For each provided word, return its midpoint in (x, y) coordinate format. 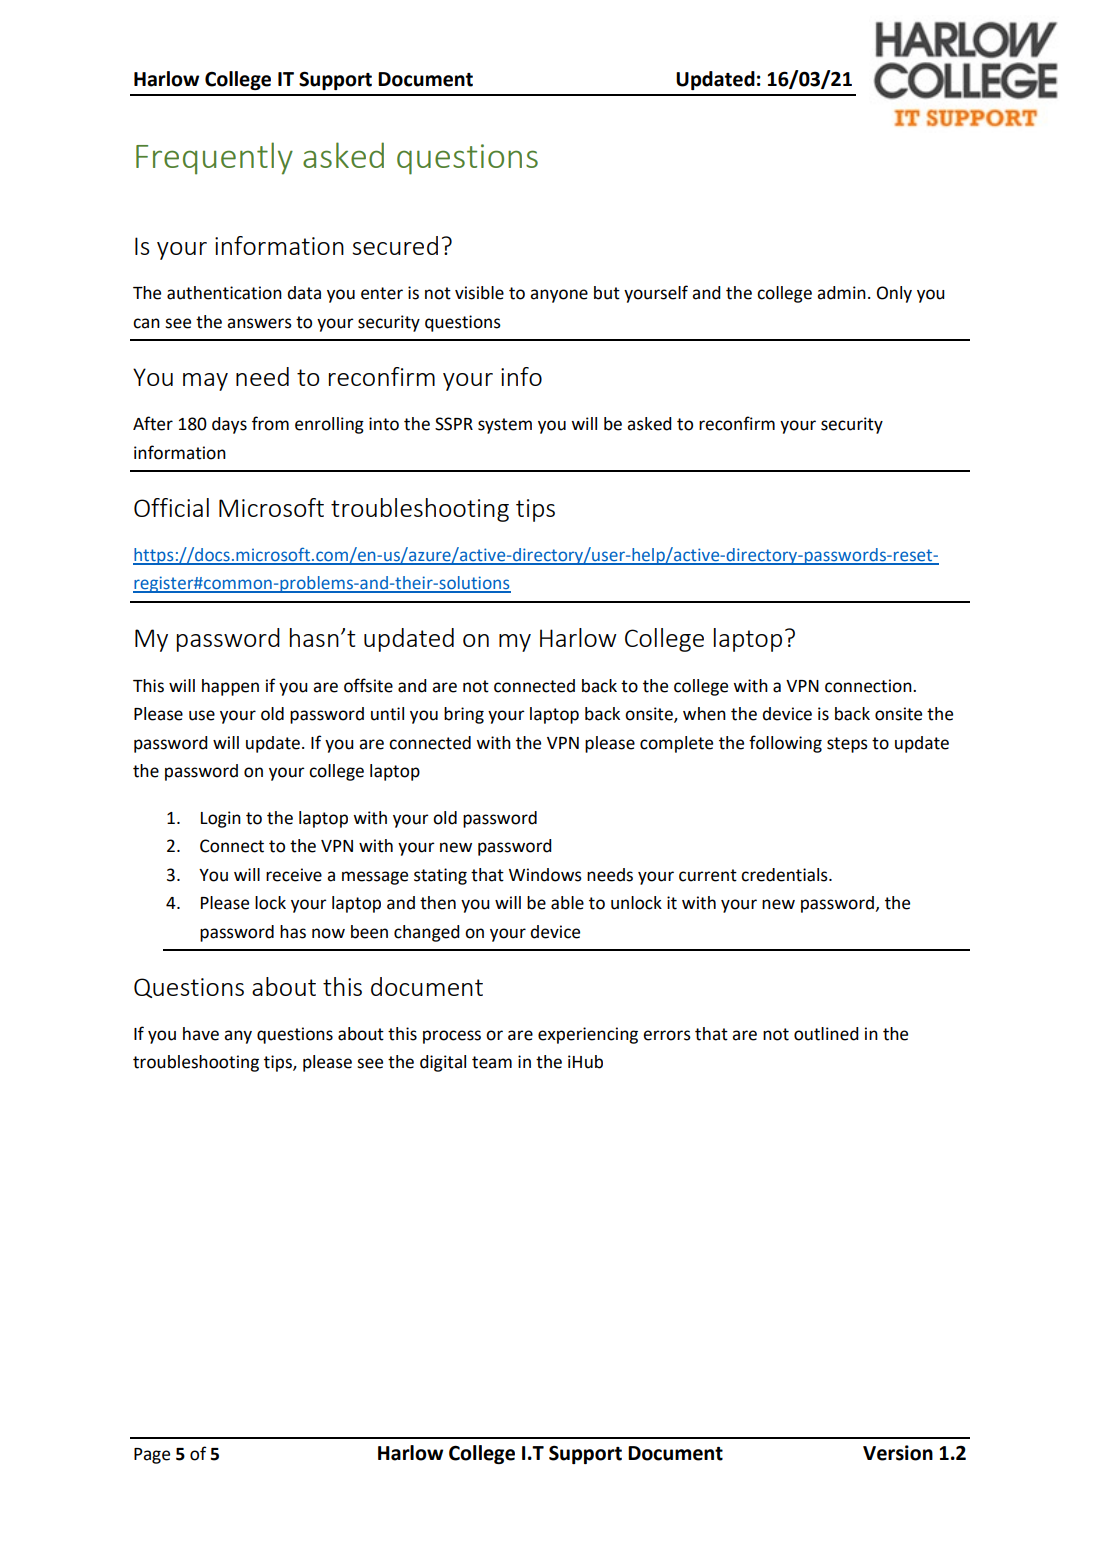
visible (479, 293)
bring (464, 715)
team (492, 1062)
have (201, 1034)
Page (152, 1456)
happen (230, 687)
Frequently (214, 158)
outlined (826, 1034)
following (785, 744)
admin (841, 293)
